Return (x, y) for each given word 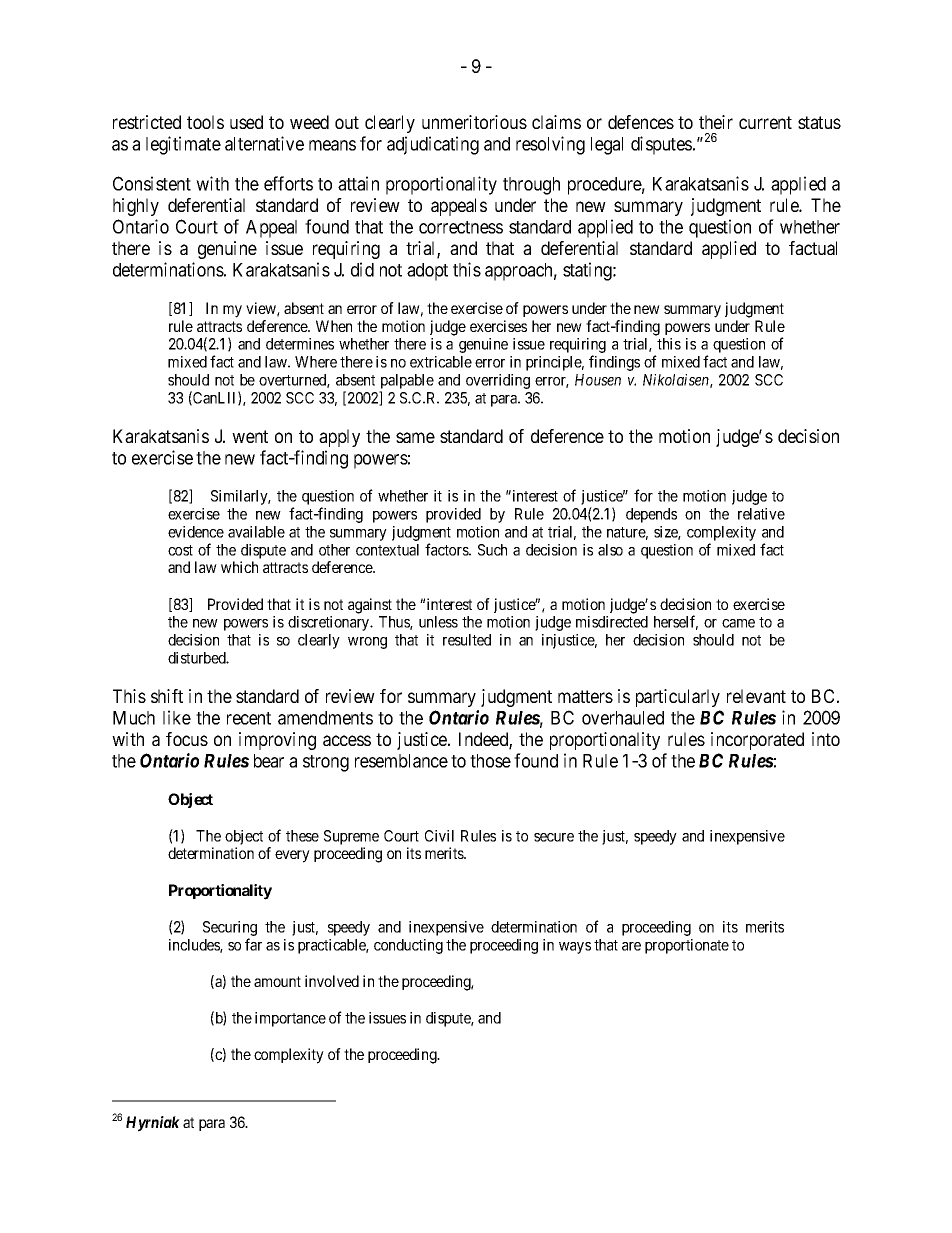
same (415, 437)
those (490, 761)
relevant (756, 696)
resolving (550, 145)
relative (761, 514)
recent (249, 718)
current (765, 122)
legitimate (183, 145)
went (250, 436)
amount (277, 981)
